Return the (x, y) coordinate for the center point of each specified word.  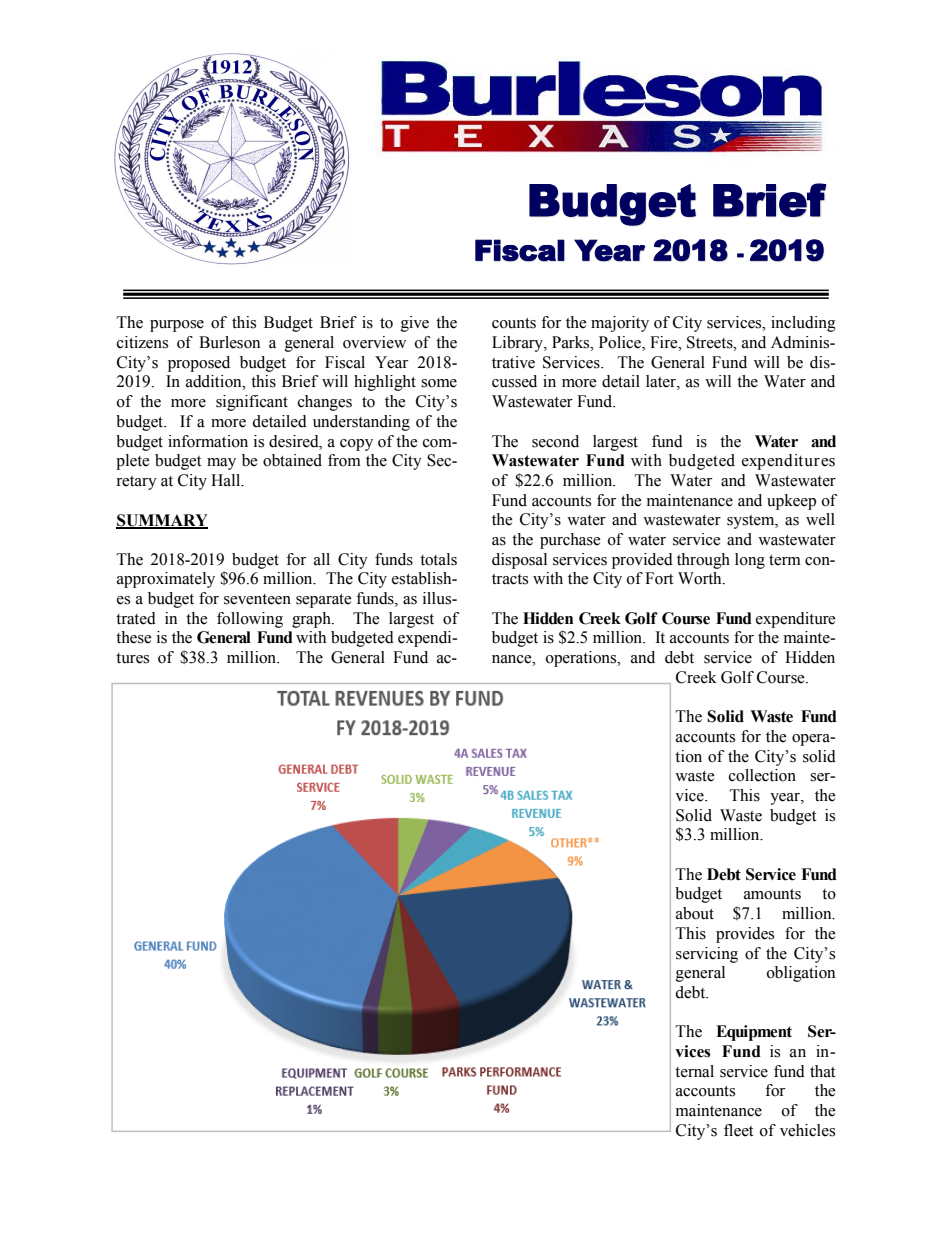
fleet (738, 1130)
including (803, 324)
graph (312, 620)
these (134, 637)
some (439, 383)
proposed (199, 364)
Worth (701, 578)
